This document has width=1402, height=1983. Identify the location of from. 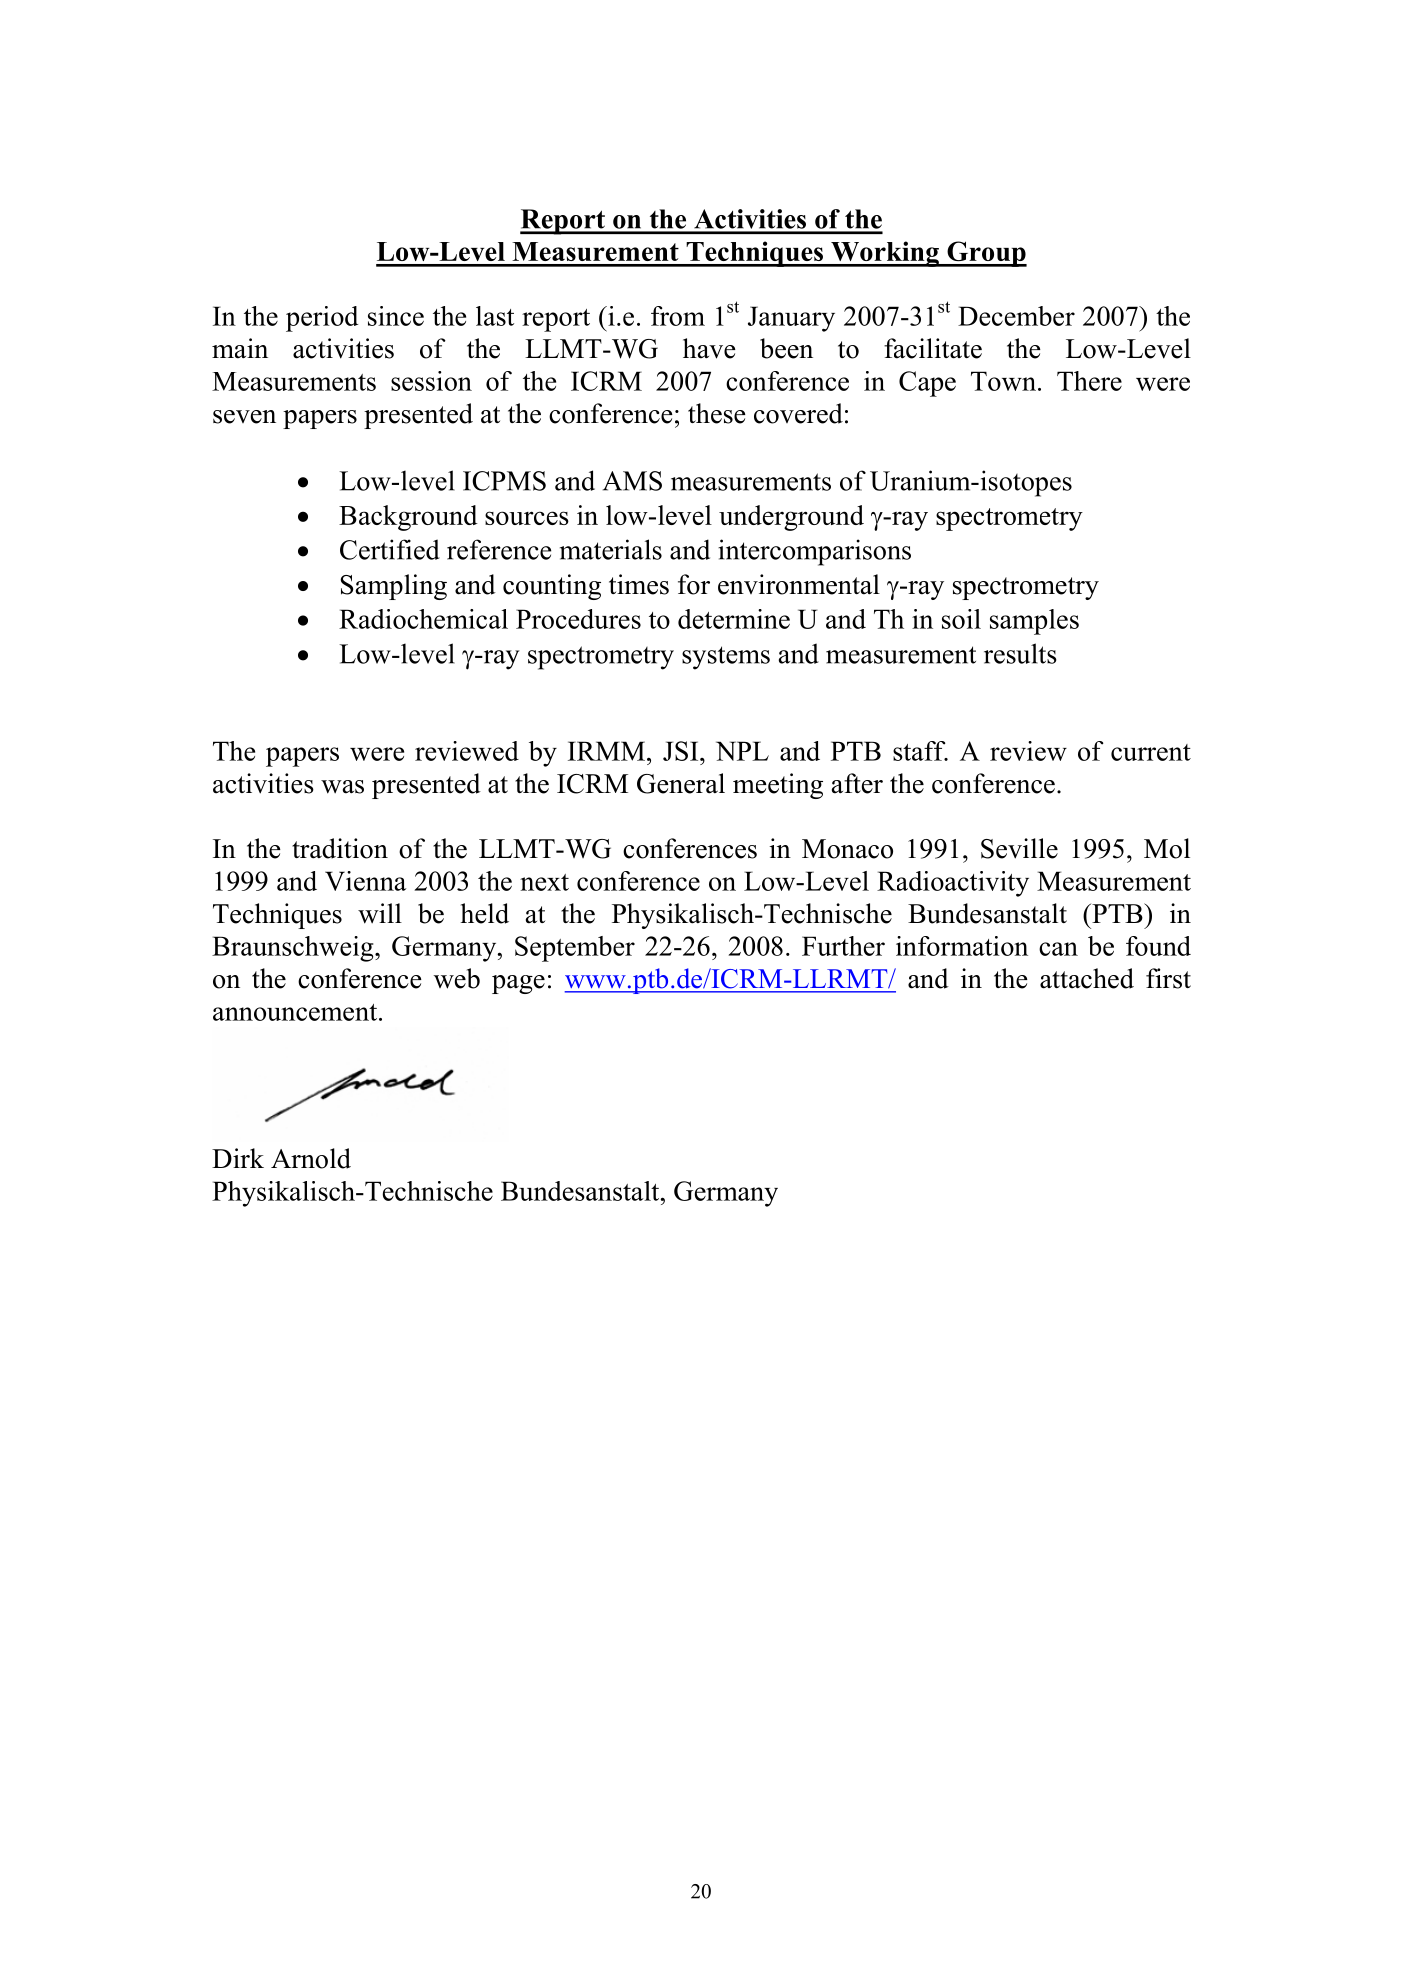
(678, 316).
